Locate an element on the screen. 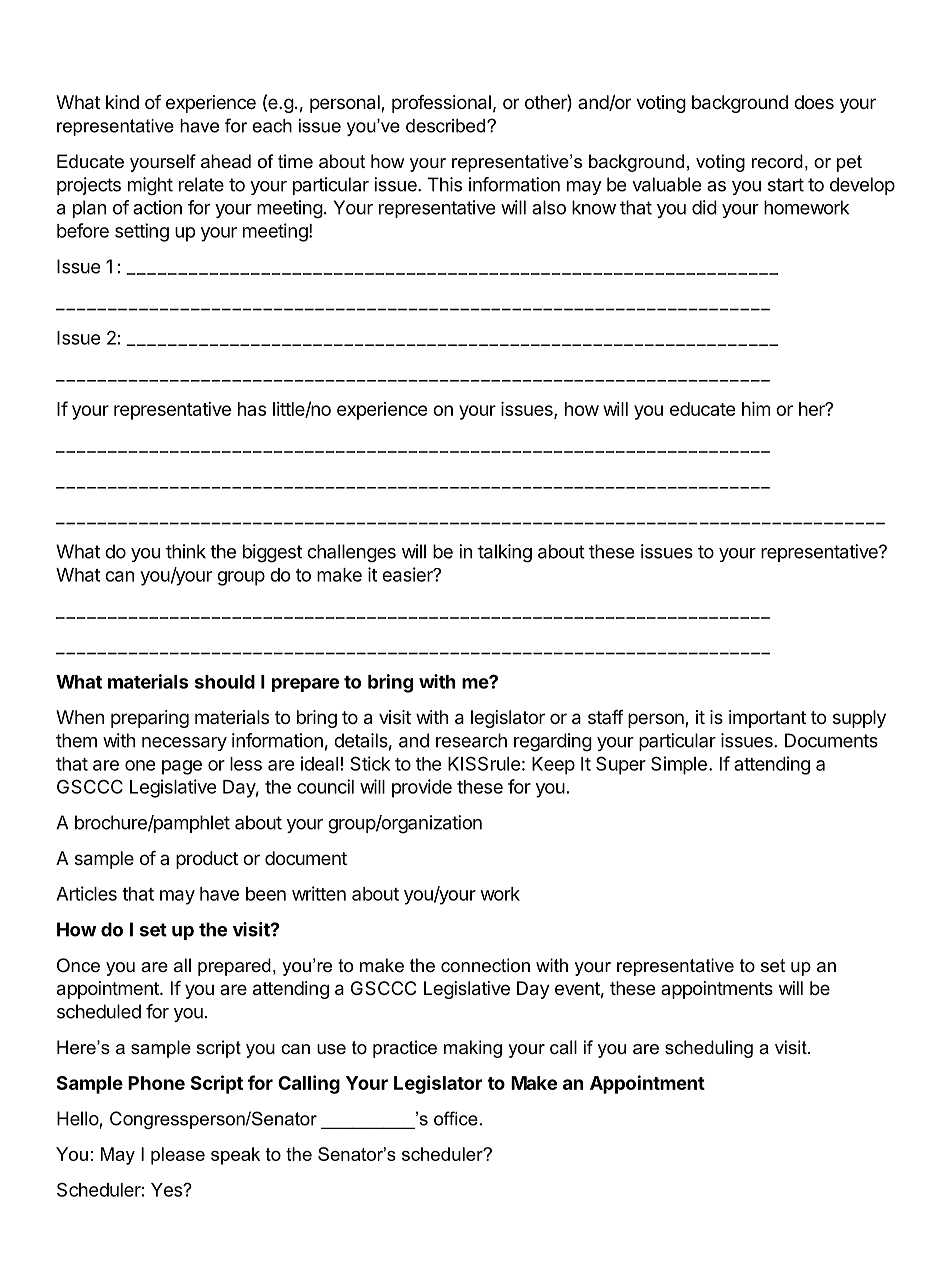 The image size is (952, 1272). research is located at coordinates (471, 740).
